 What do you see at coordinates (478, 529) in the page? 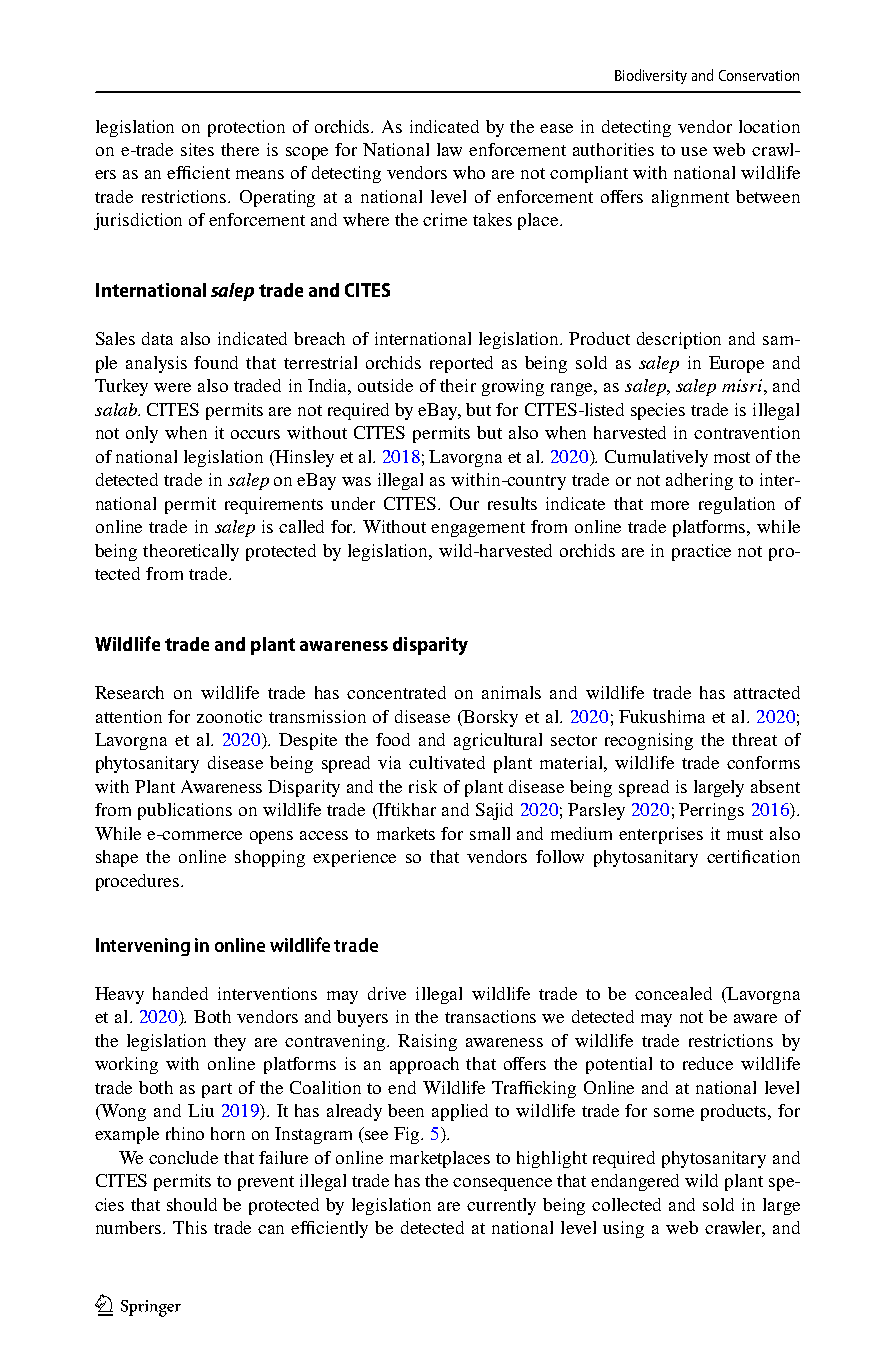
I see `engagement` at bounding box center [478, 529].
